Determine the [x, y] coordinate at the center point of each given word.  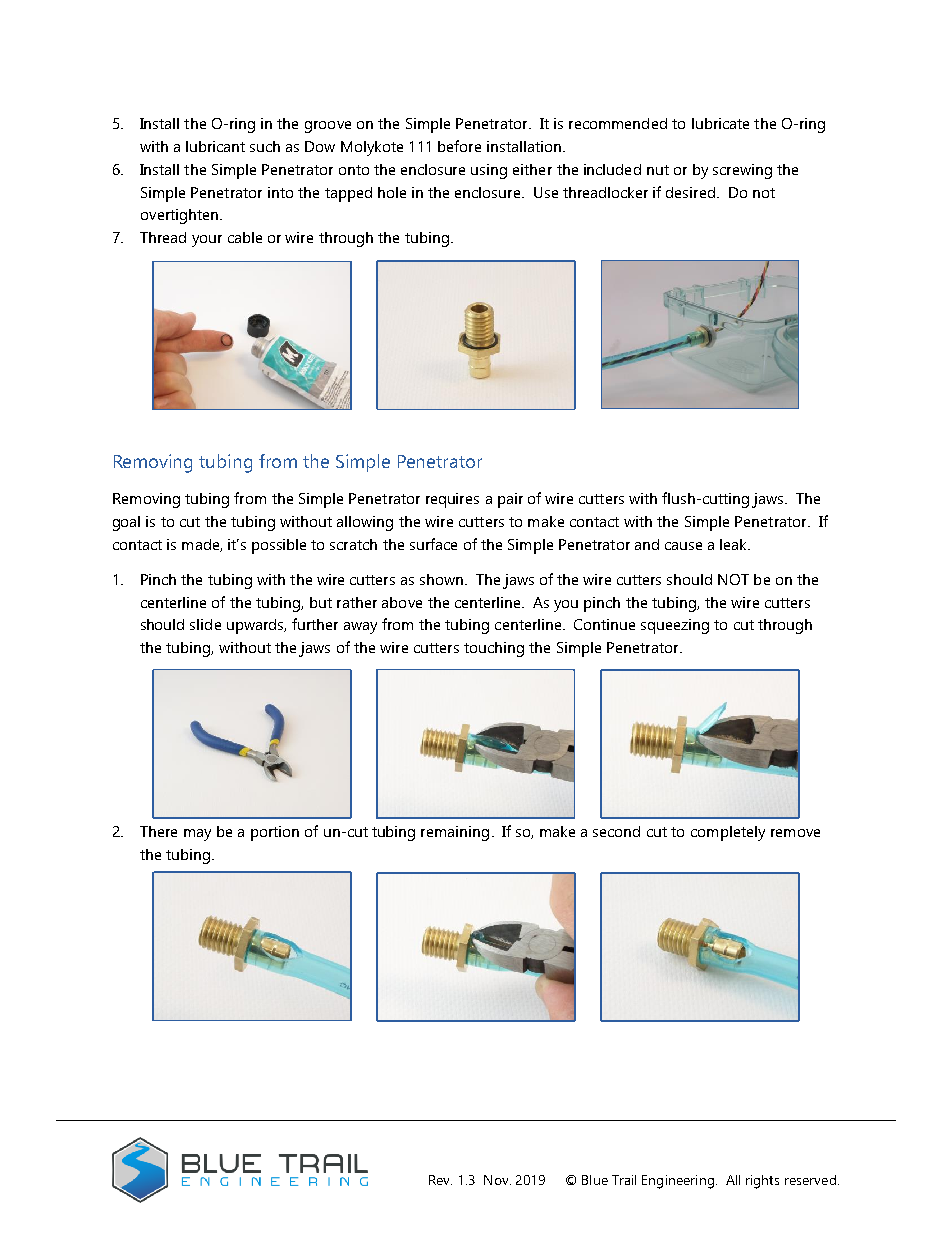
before [459, 146]
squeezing [675, 626]
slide [205, 624]
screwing [742, 171]
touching [494, 649]
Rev [440, 1180]
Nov [497, 1180]
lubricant [215, 146]
